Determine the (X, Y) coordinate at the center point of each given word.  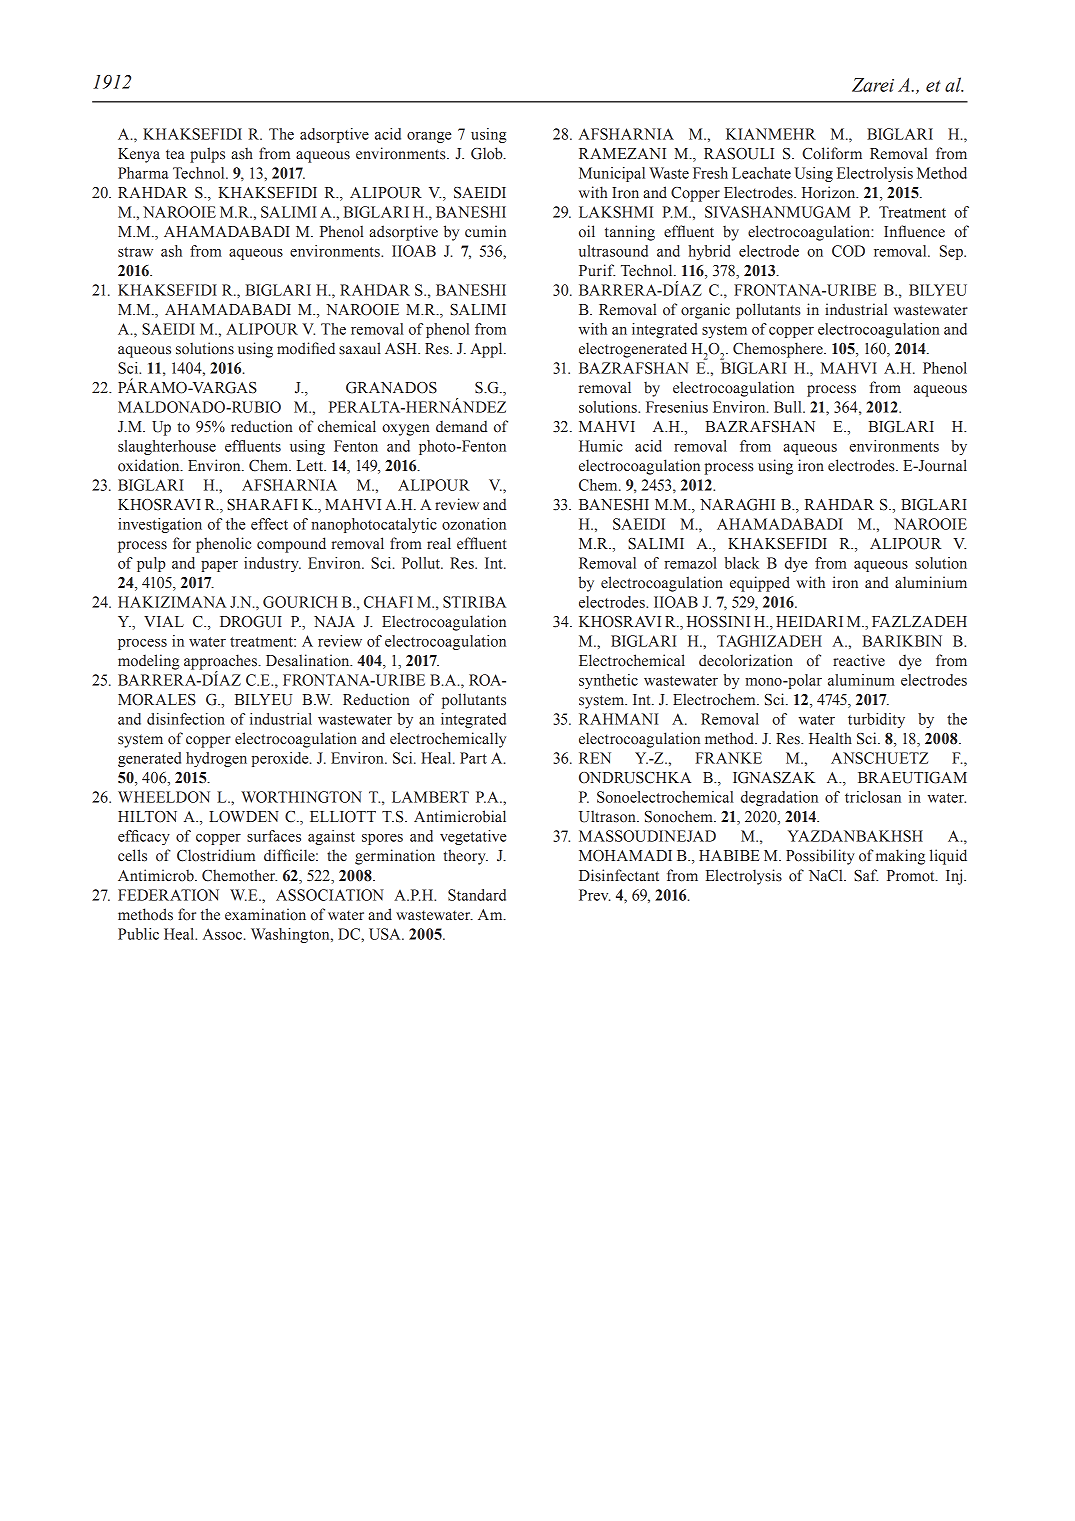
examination (265, 914)
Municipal (612, 174)
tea (175, 154)
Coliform (832, 153)
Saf (866, 875)
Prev (595, 895)
